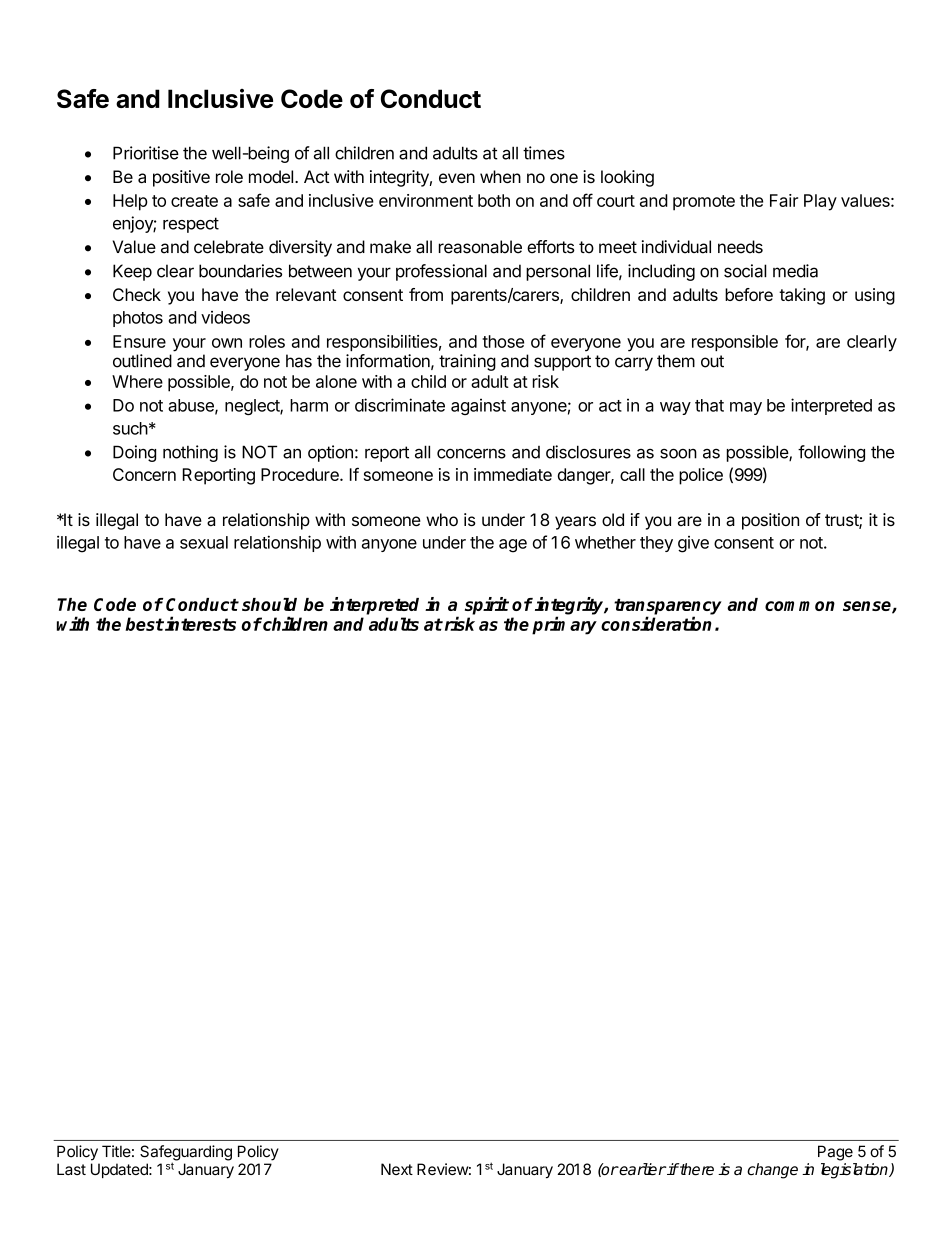 The image size is (952, 1233). What do you see at coordinates (181, 178) in the screenshot?
I see `positive` at bounding box center [181, 178].
